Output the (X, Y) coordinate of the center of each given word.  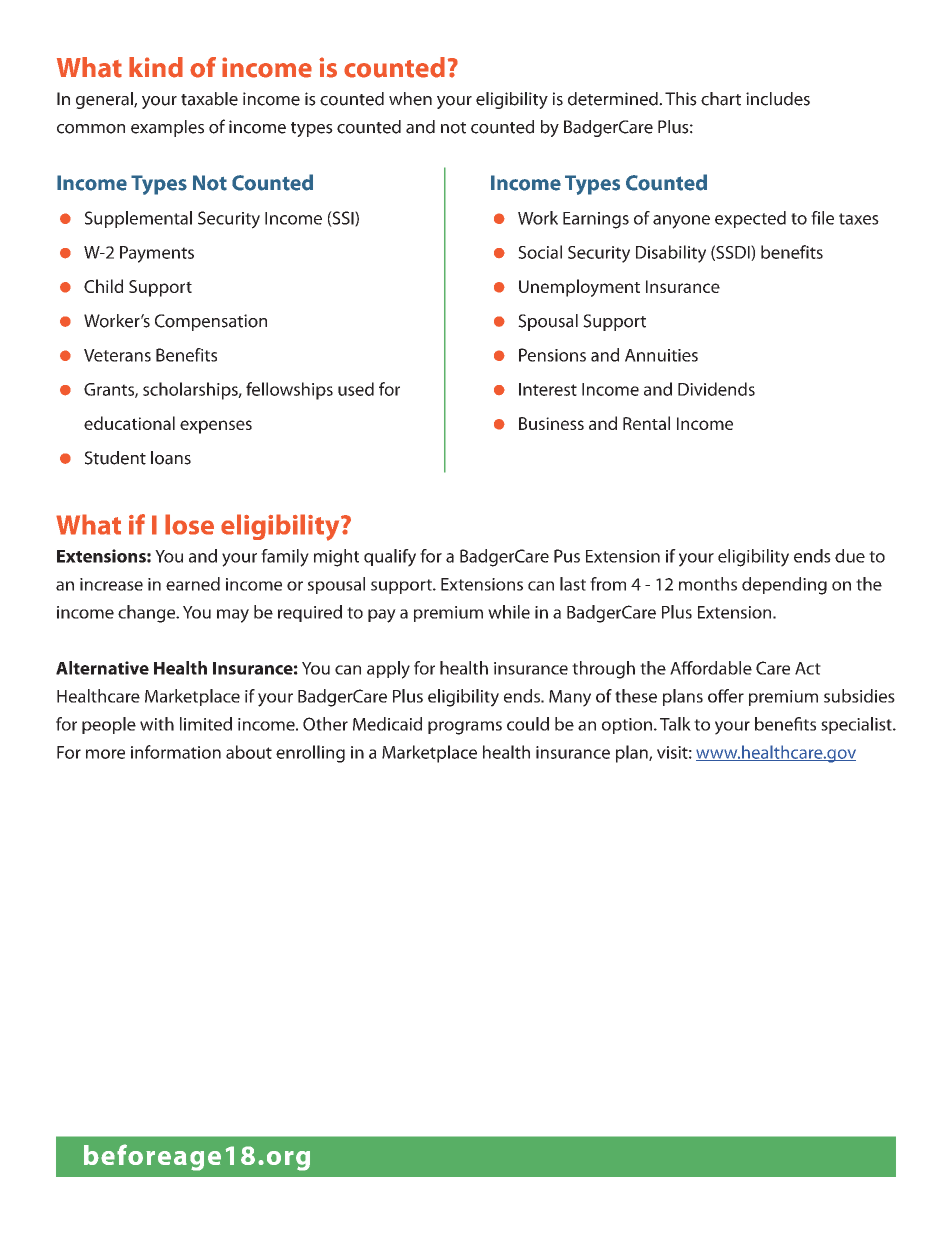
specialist (857, 725)
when (410, 99)
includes (778, 99)
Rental (646, 423)
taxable (209, 99)
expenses (216, 427)
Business (551, 423)
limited (206, 724)
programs (465, 728)
